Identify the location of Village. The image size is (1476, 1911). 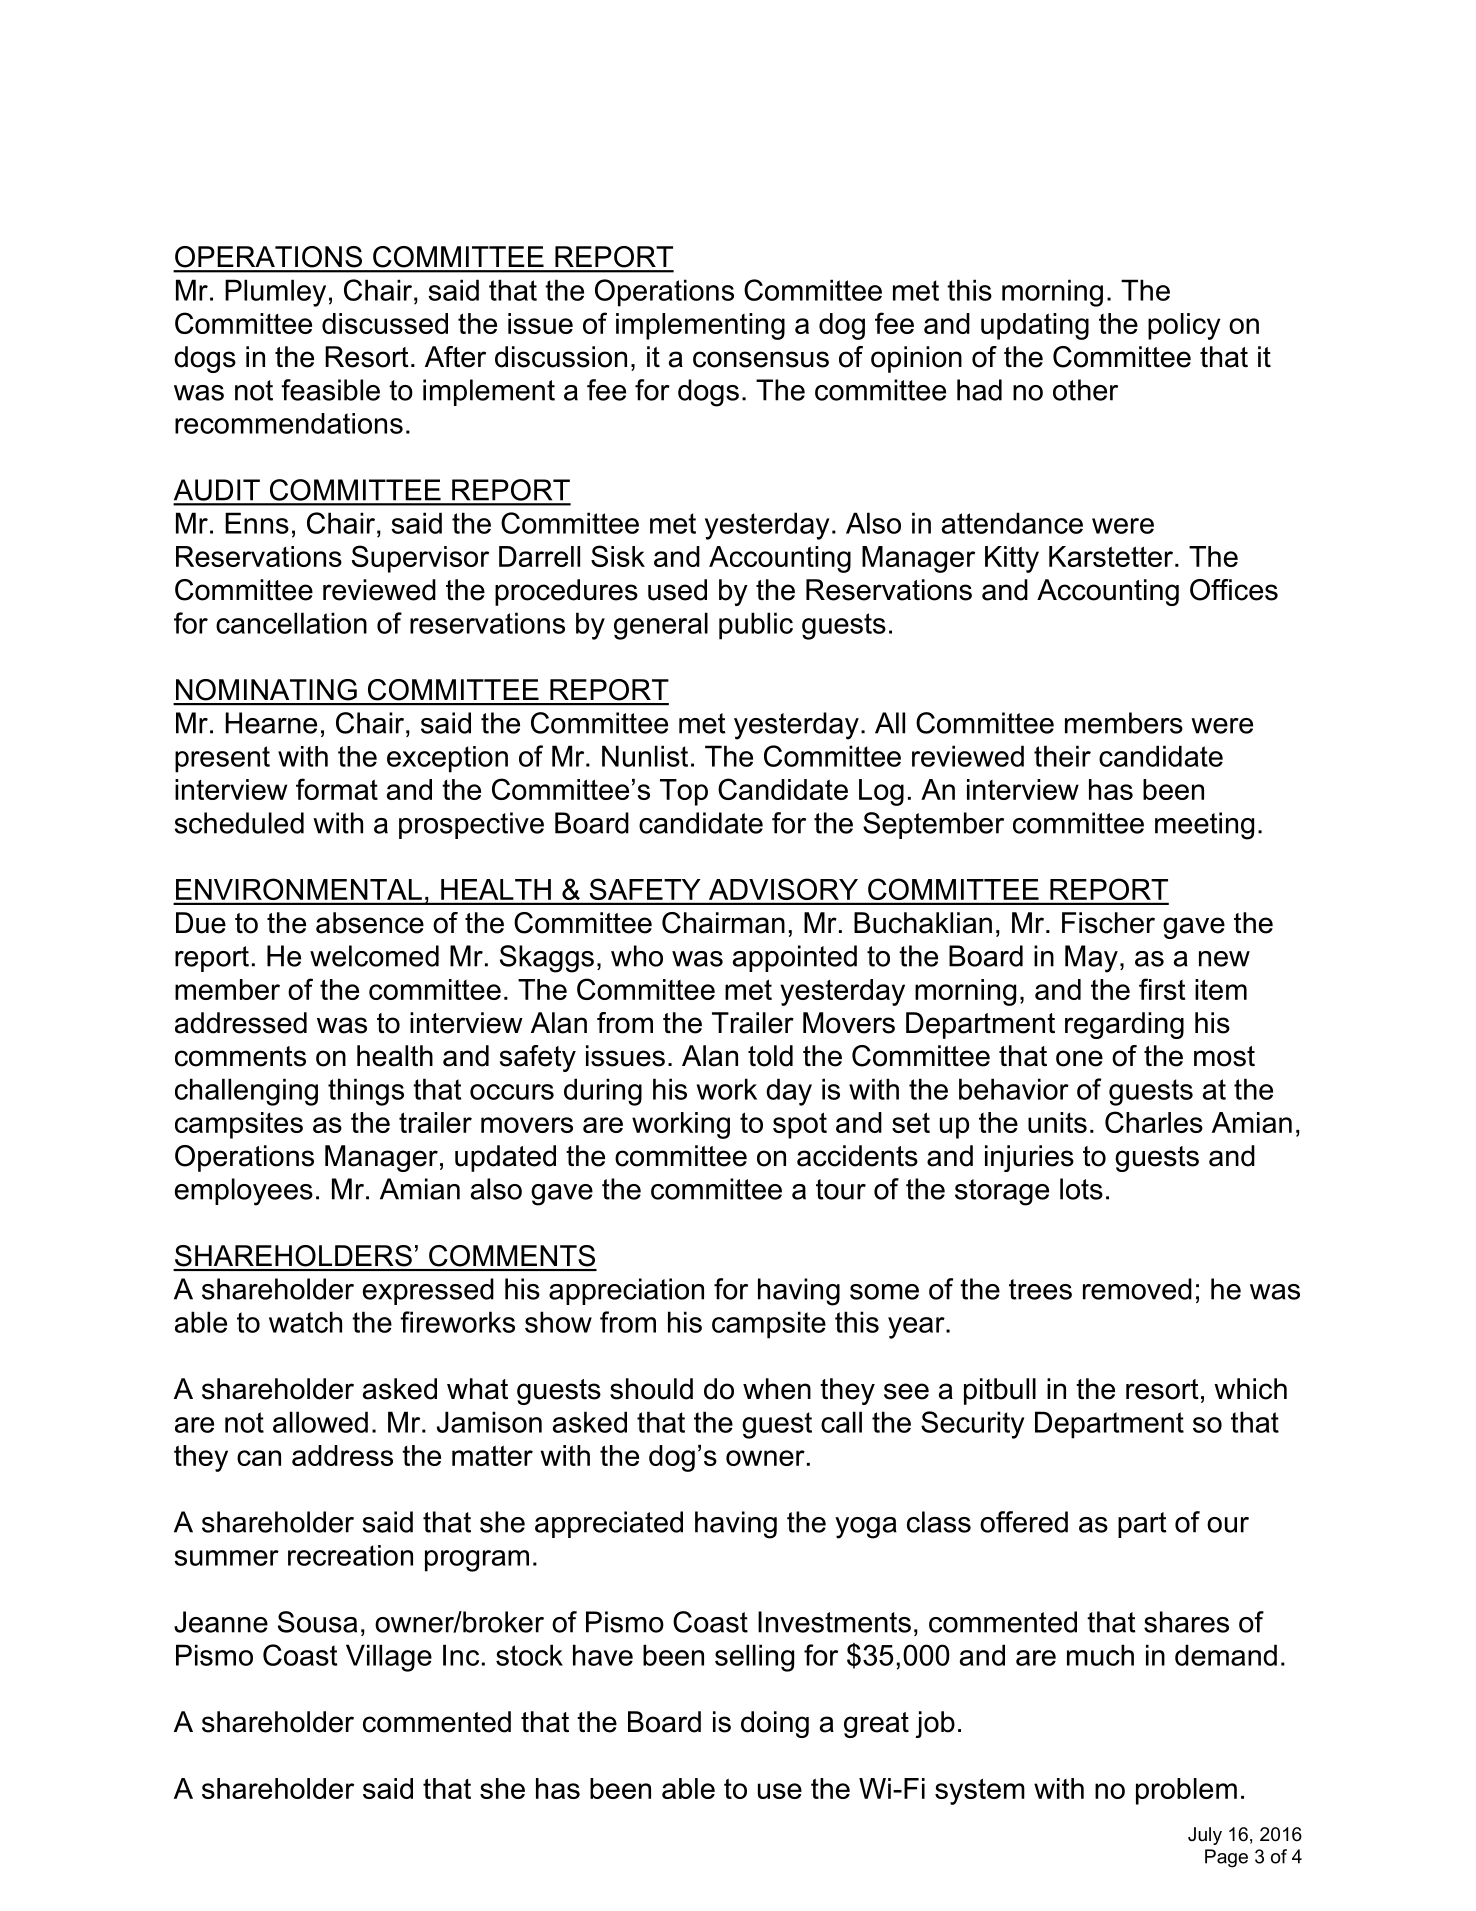
(389, 1658).
